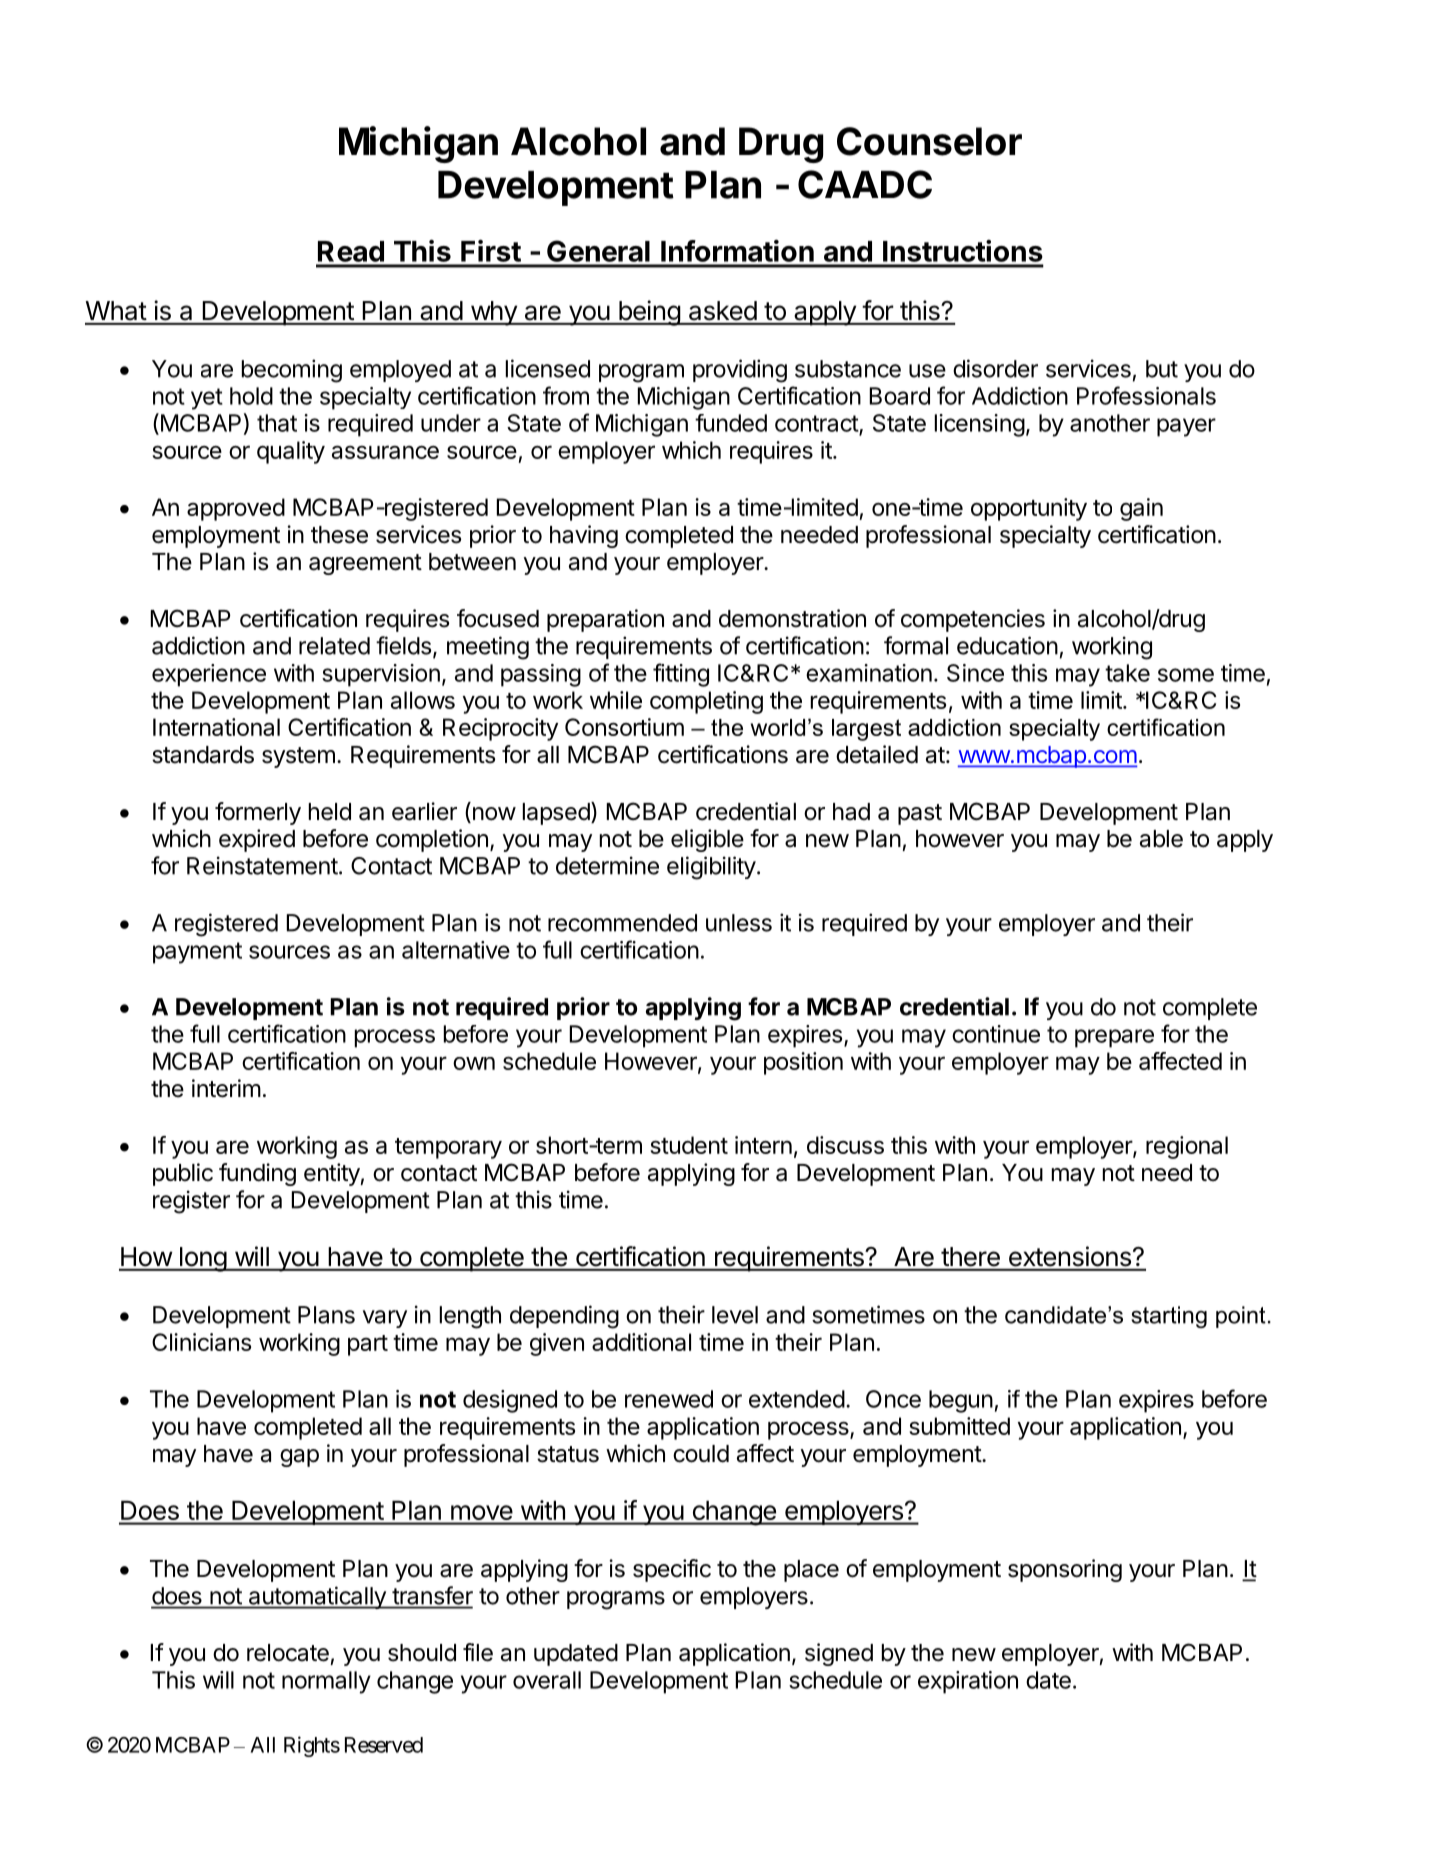  Describe the element at coordinates (929, 141) in the document. I see `Counselor` at that location.
